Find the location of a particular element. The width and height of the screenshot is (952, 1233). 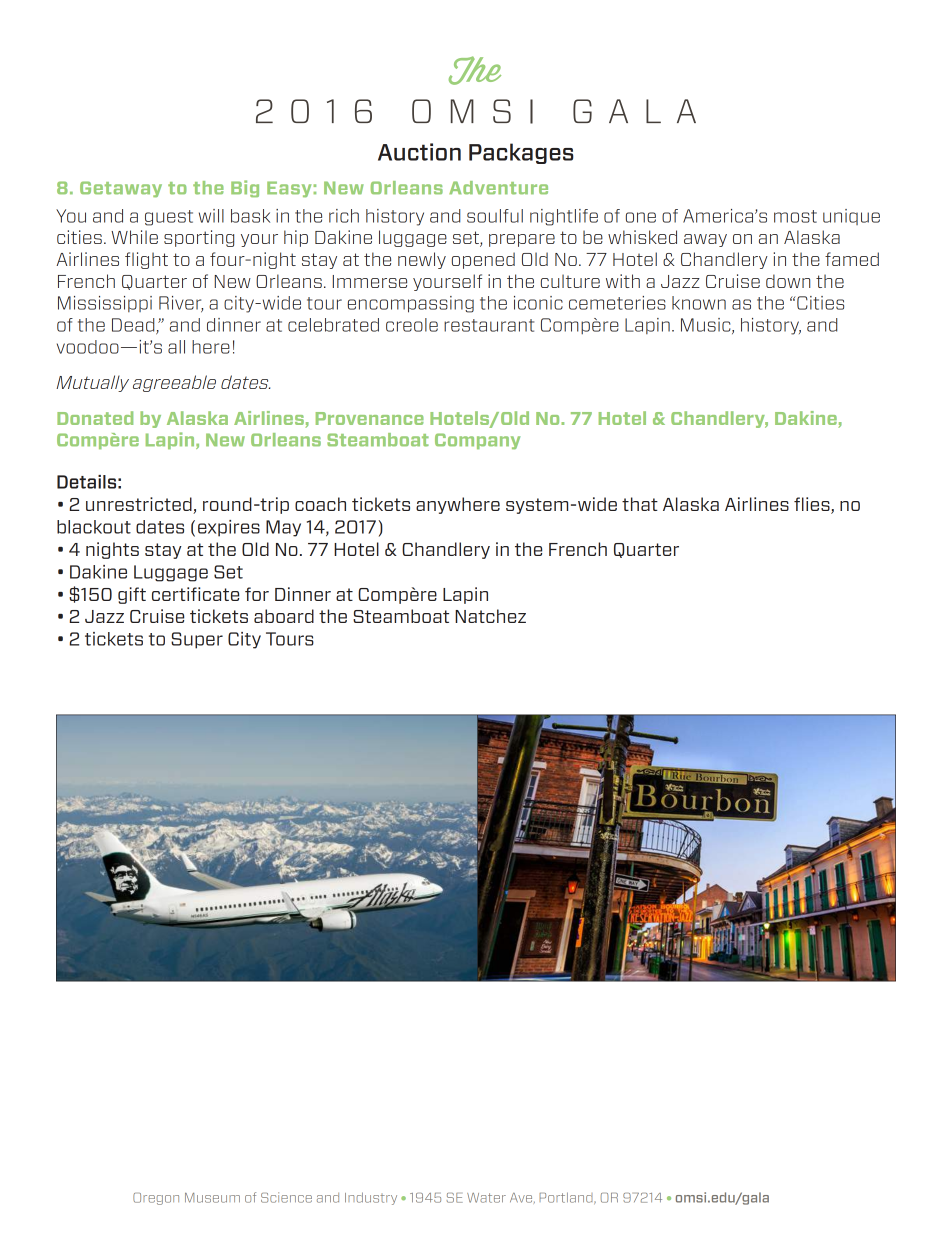

Portland is located at coordinates (567, 1198).
